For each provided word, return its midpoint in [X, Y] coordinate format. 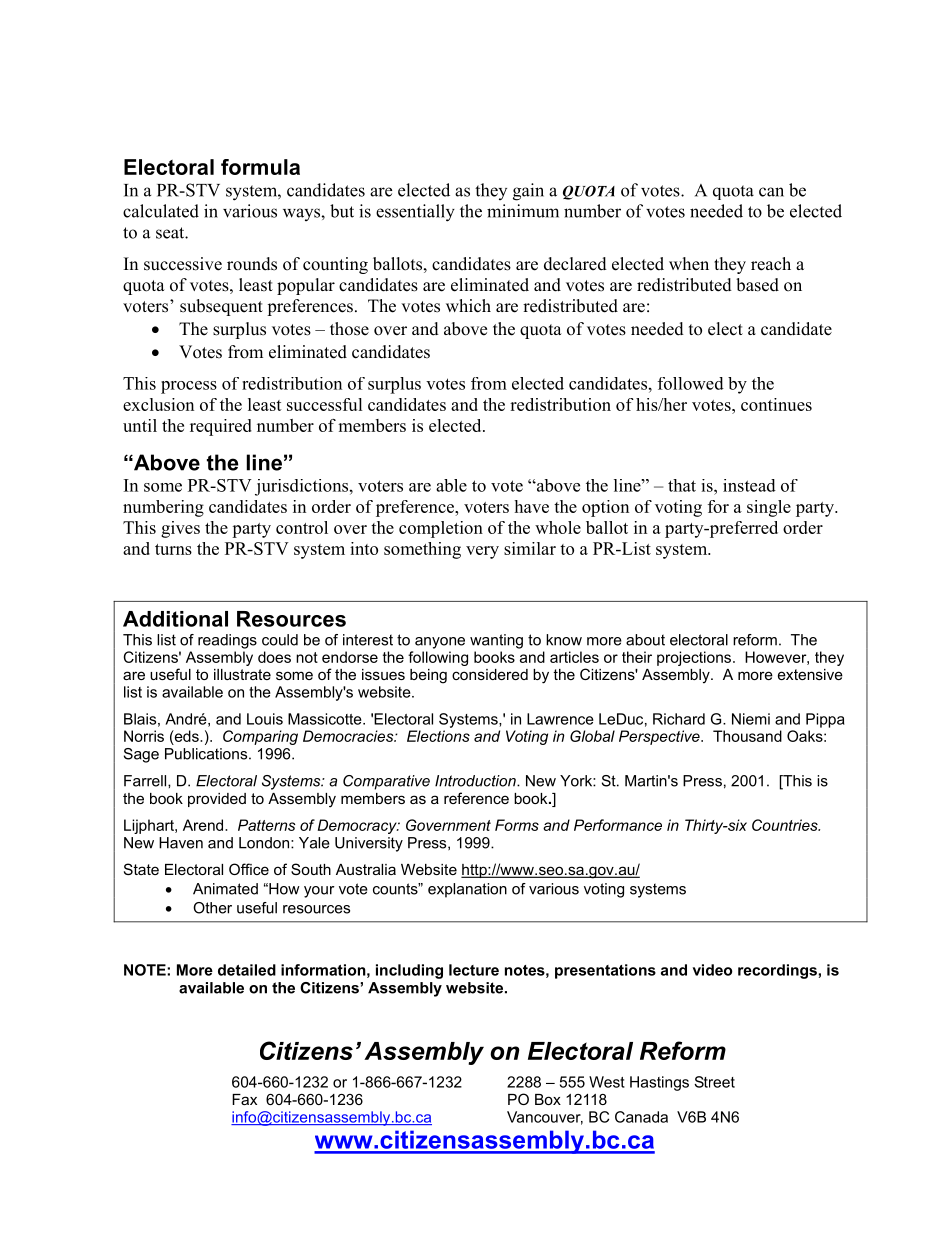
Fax [244, 1099]
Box [548, 1099]
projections [695, 658]
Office [249, 869]
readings [227, 641]
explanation [467, 890]
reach [771, 264]
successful [325, 404]
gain [528, 192]
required [221, 427]
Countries [786, 825]
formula [260, 167]
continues [776, 404]
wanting [496, 641]
